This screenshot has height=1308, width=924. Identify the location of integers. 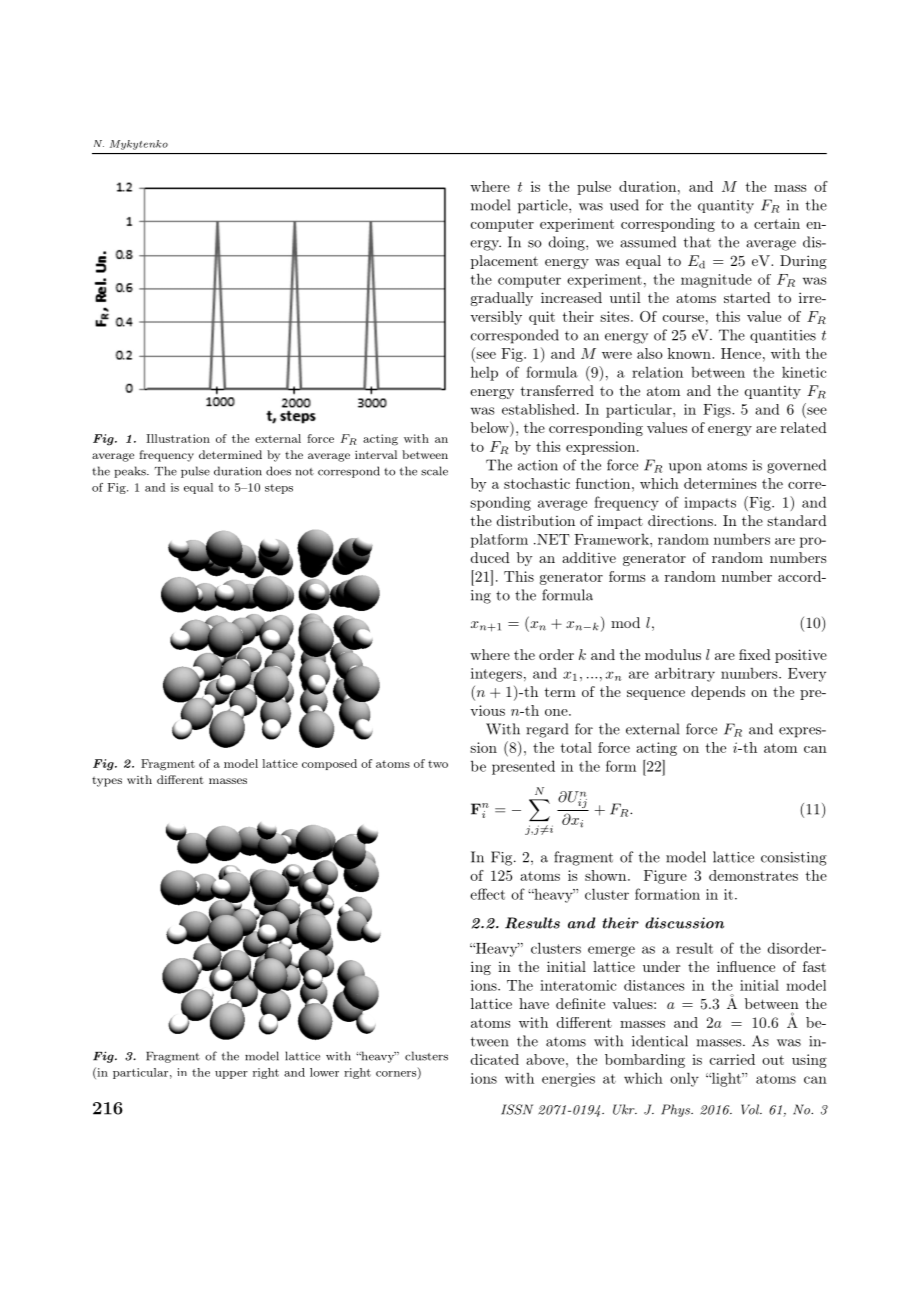
(496, 675).
